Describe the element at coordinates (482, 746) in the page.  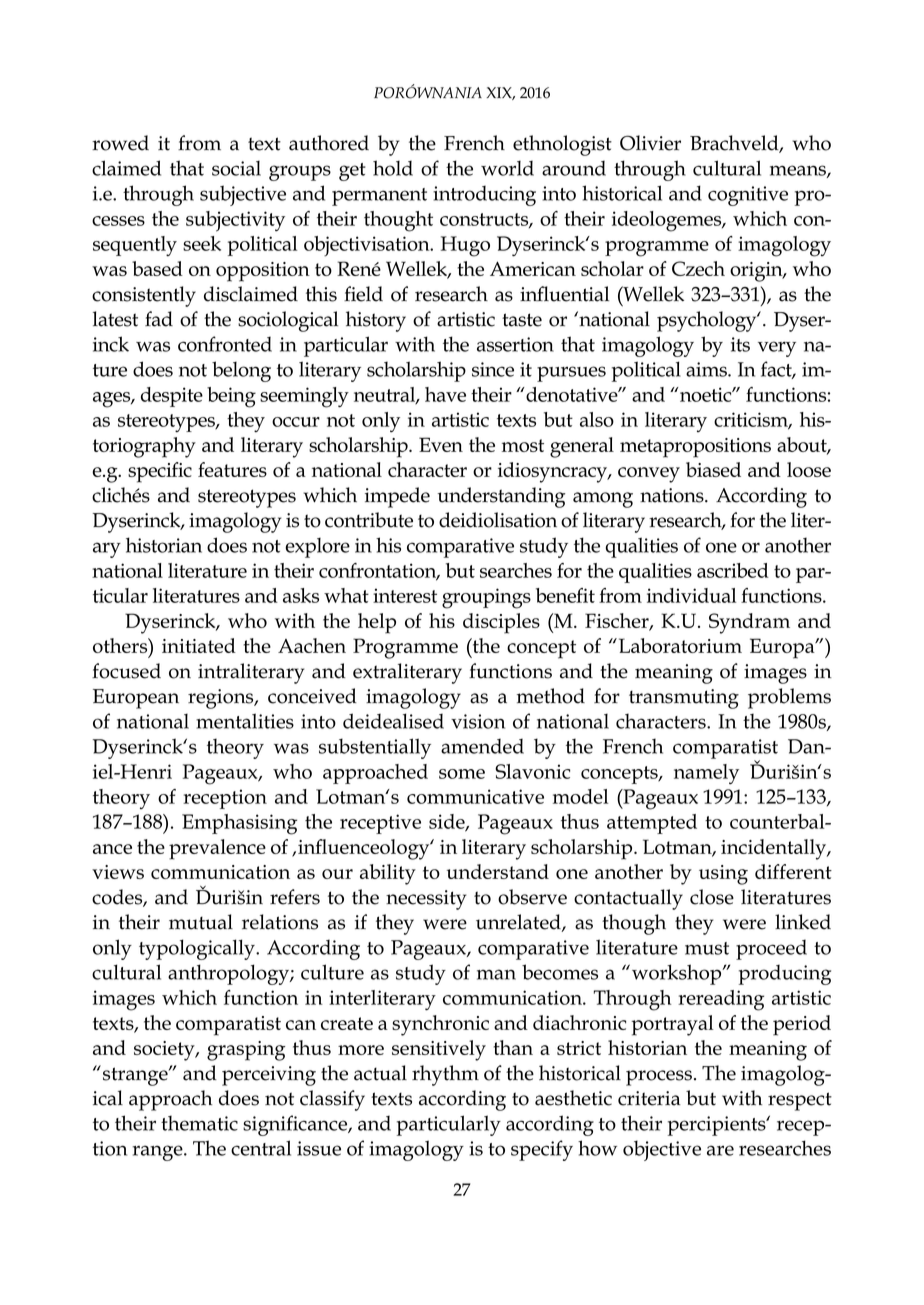
I see `amended` at that location.
